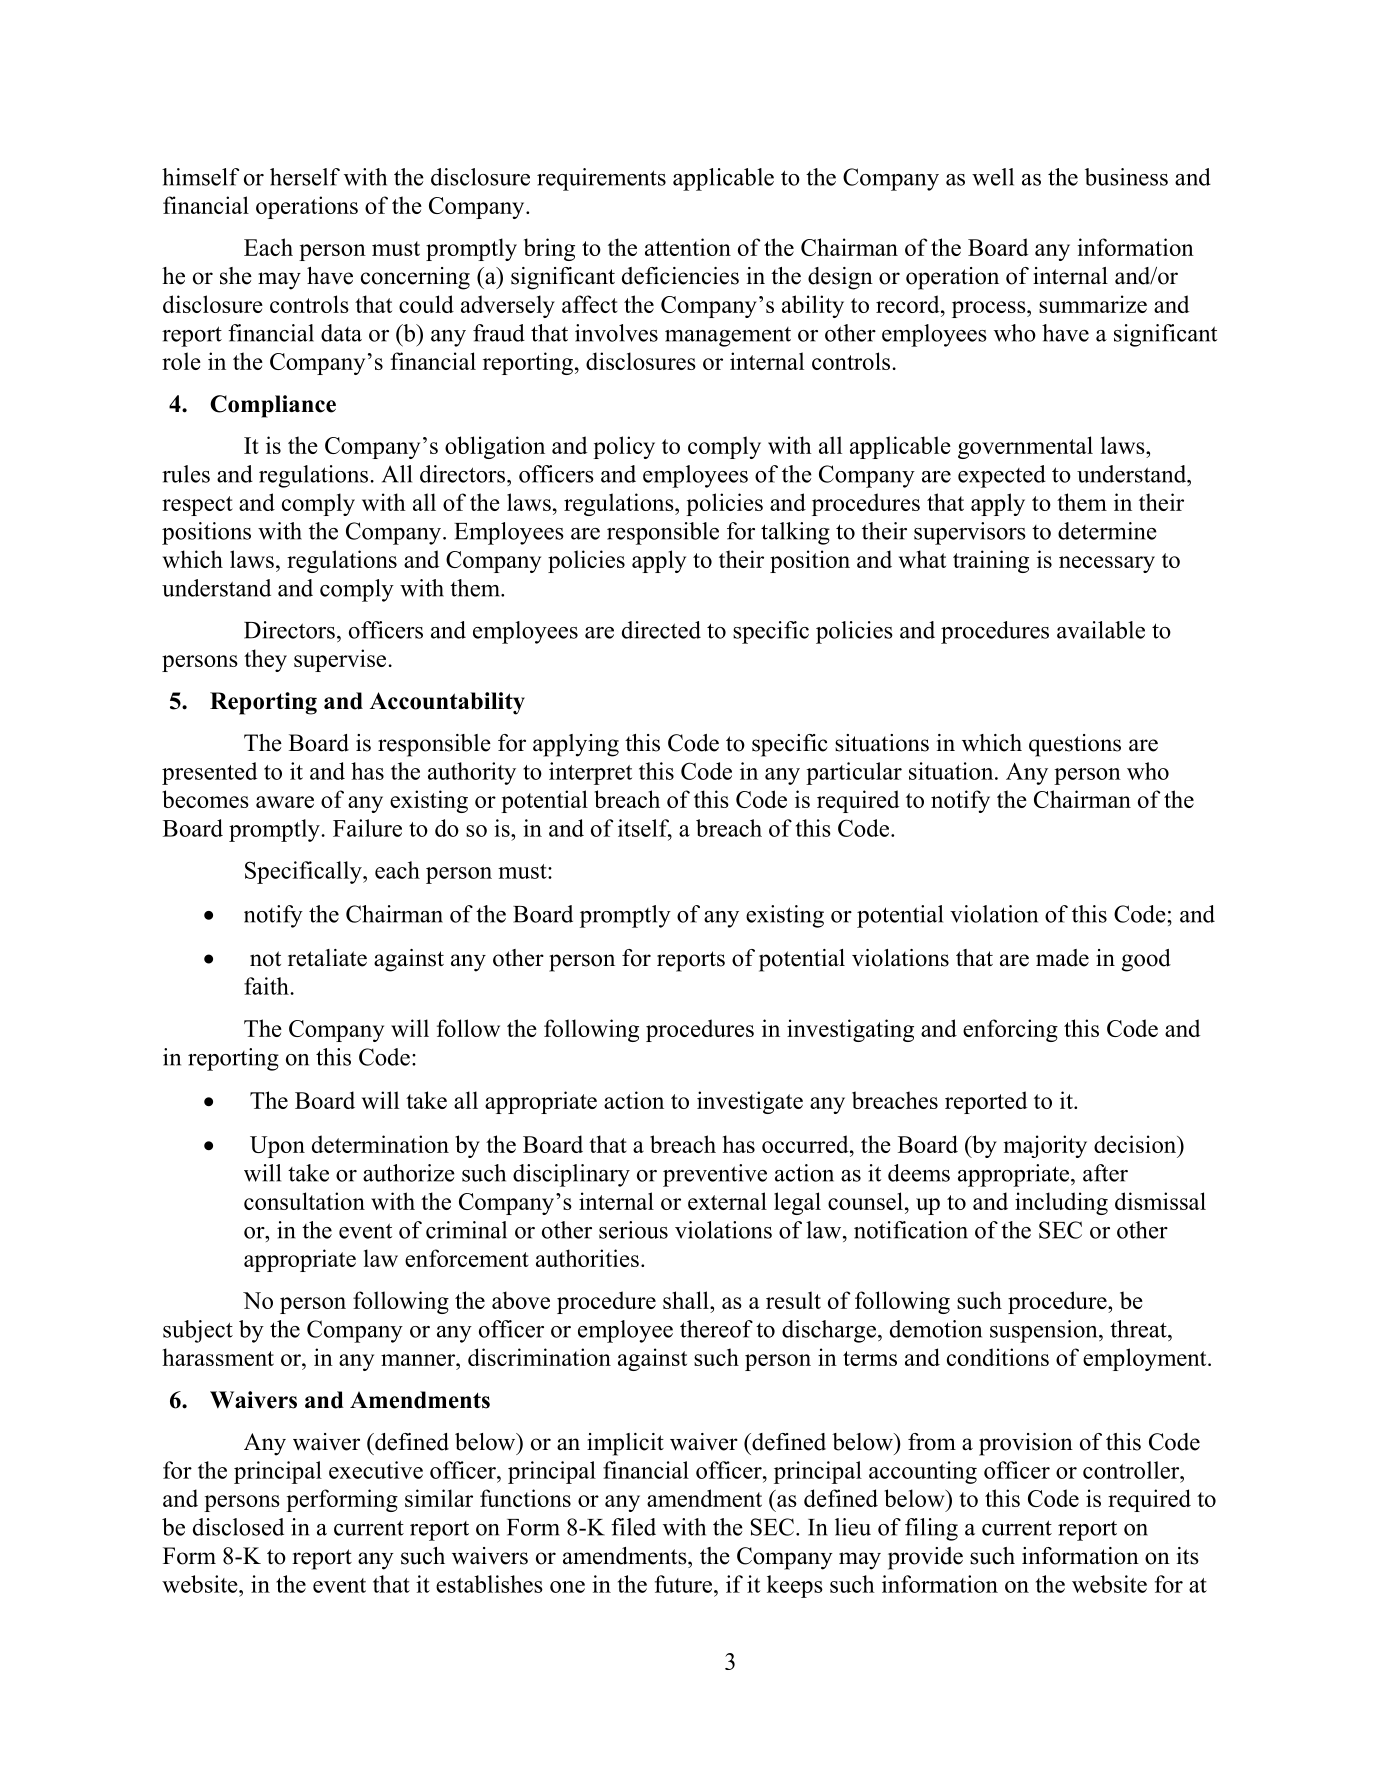 Image resolution: width=1380 pixels, height=1785 pixels. I want to click on well, so click(993, 177).
